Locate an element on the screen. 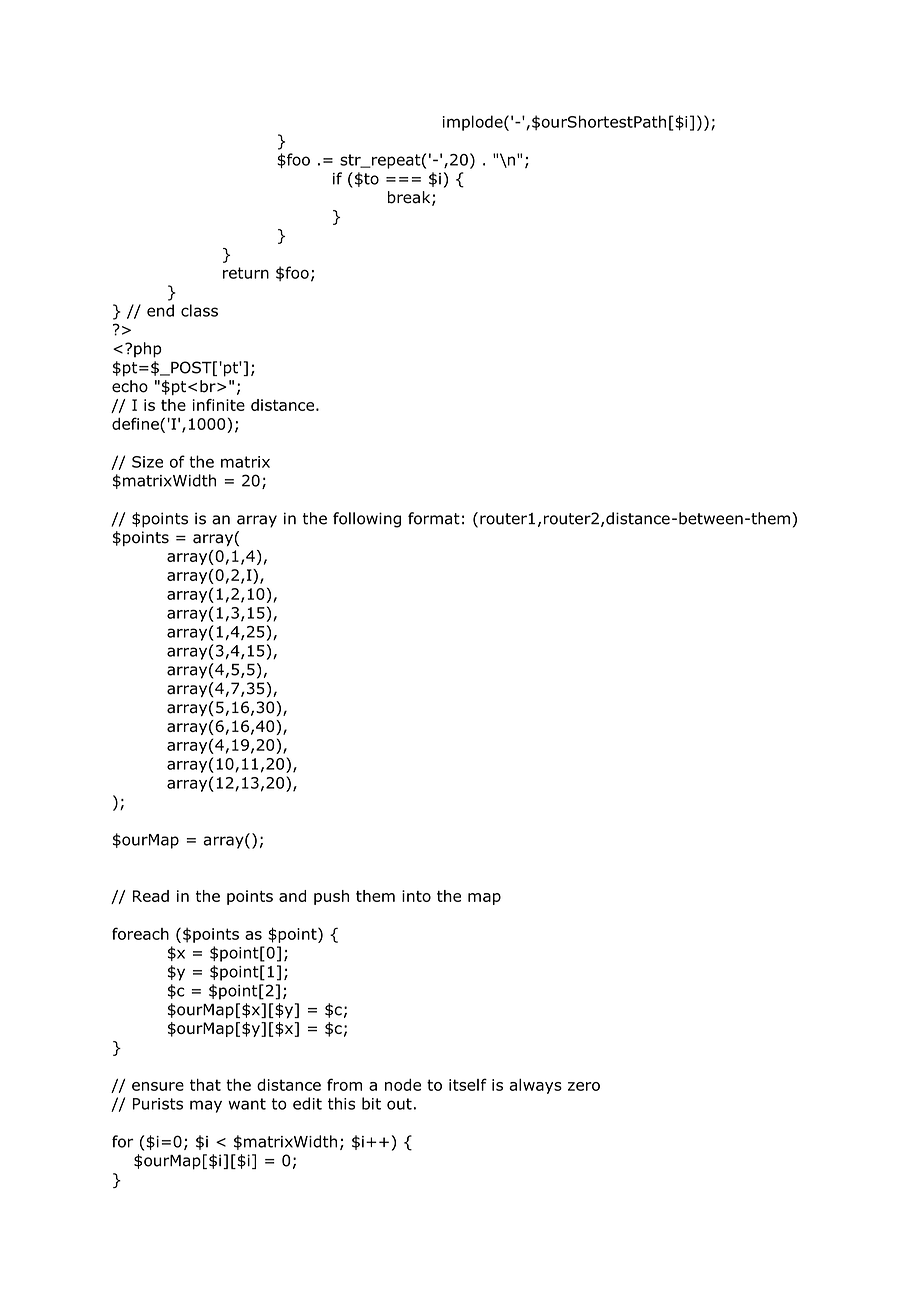 Image resolution: width=924 pixels, height=1308 pixels. return is located at coordinates (246, 273).
